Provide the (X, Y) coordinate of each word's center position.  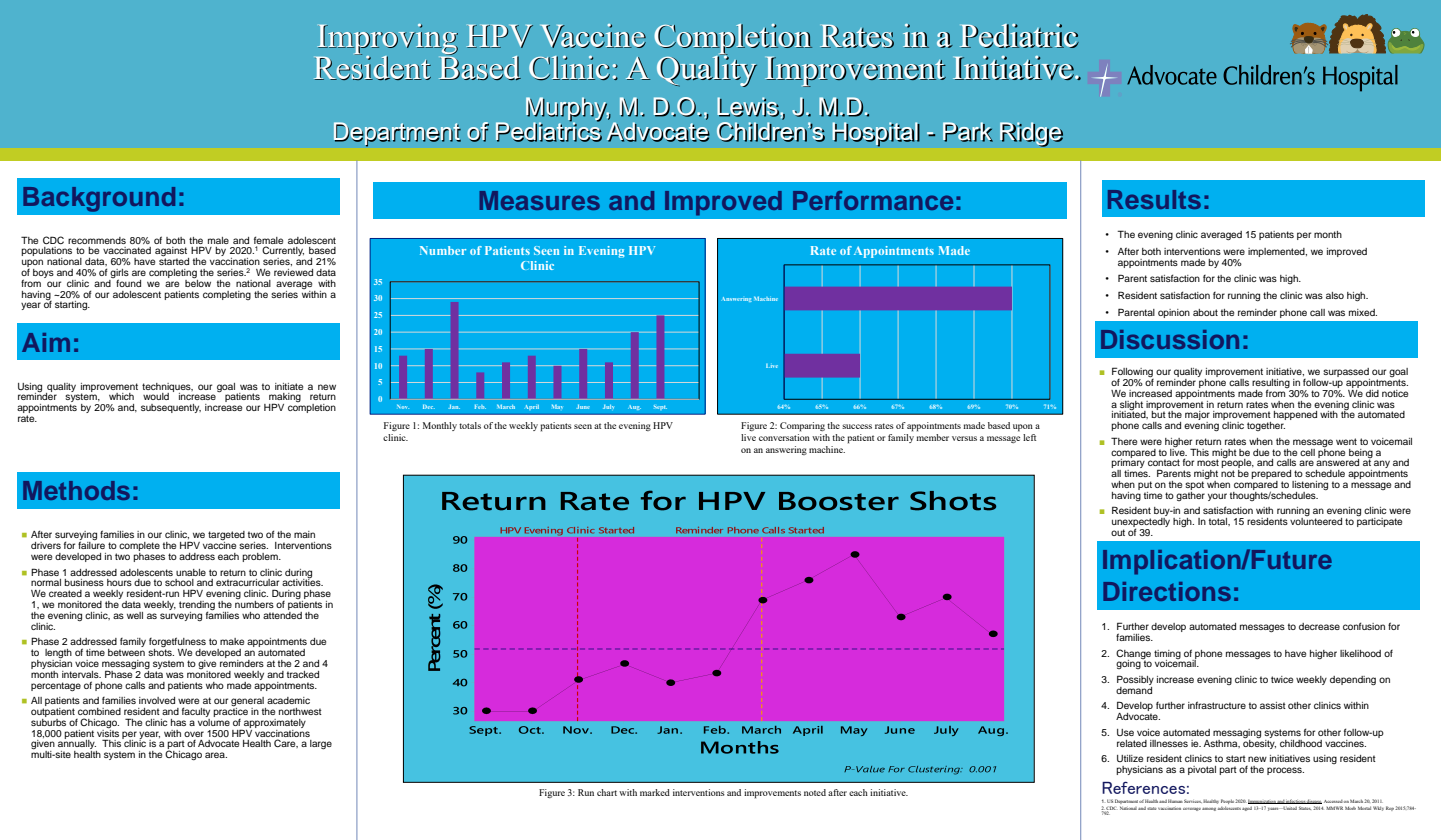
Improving (387, 40)
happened (1295, 415)
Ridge (1031, 134)
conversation (784, 436)
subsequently (171, 408)
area (216, 755)
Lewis (748, 107)
